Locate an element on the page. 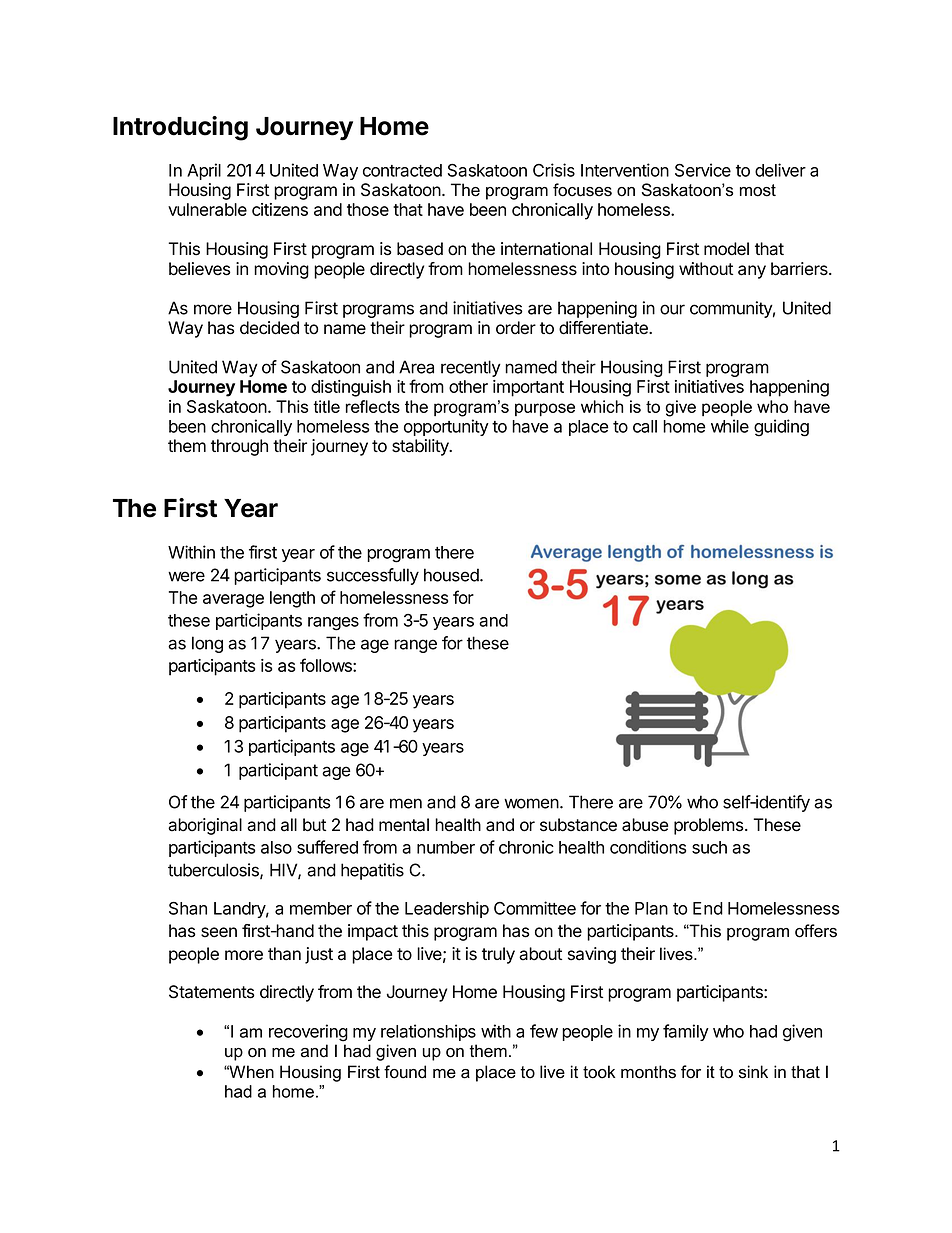  while is located at coordinates (730, 426).
